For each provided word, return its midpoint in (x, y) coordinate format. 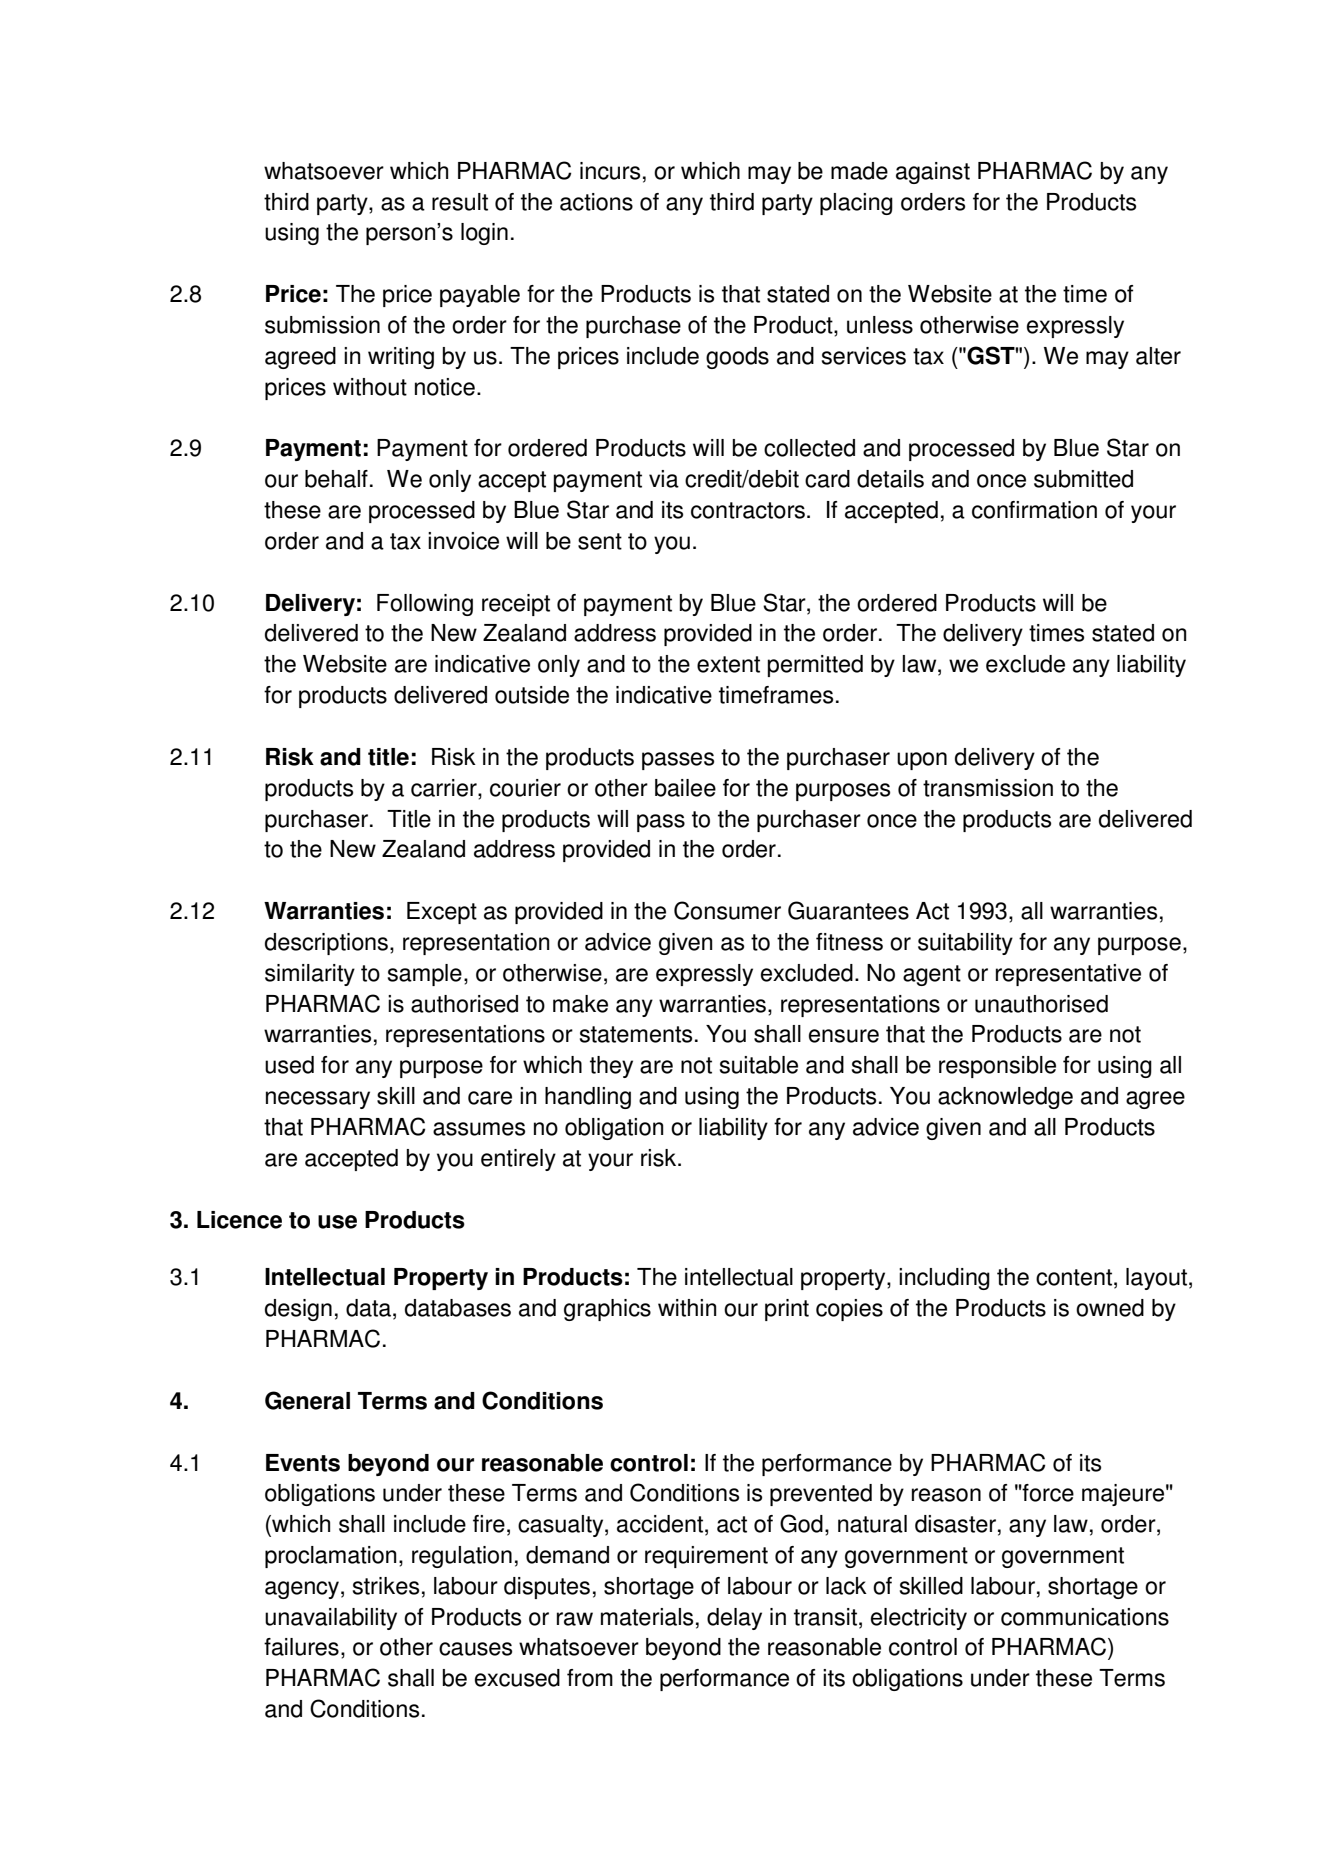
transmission (988, 788)
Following (425, 605)
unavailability (331, 1619)
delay (734, 1619)
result (460, 202)
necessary (318, 1100)
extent (728, 664)
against (933, 173)
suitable (759, 1065)
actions (596, 202)
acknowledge (1005, 1098)
